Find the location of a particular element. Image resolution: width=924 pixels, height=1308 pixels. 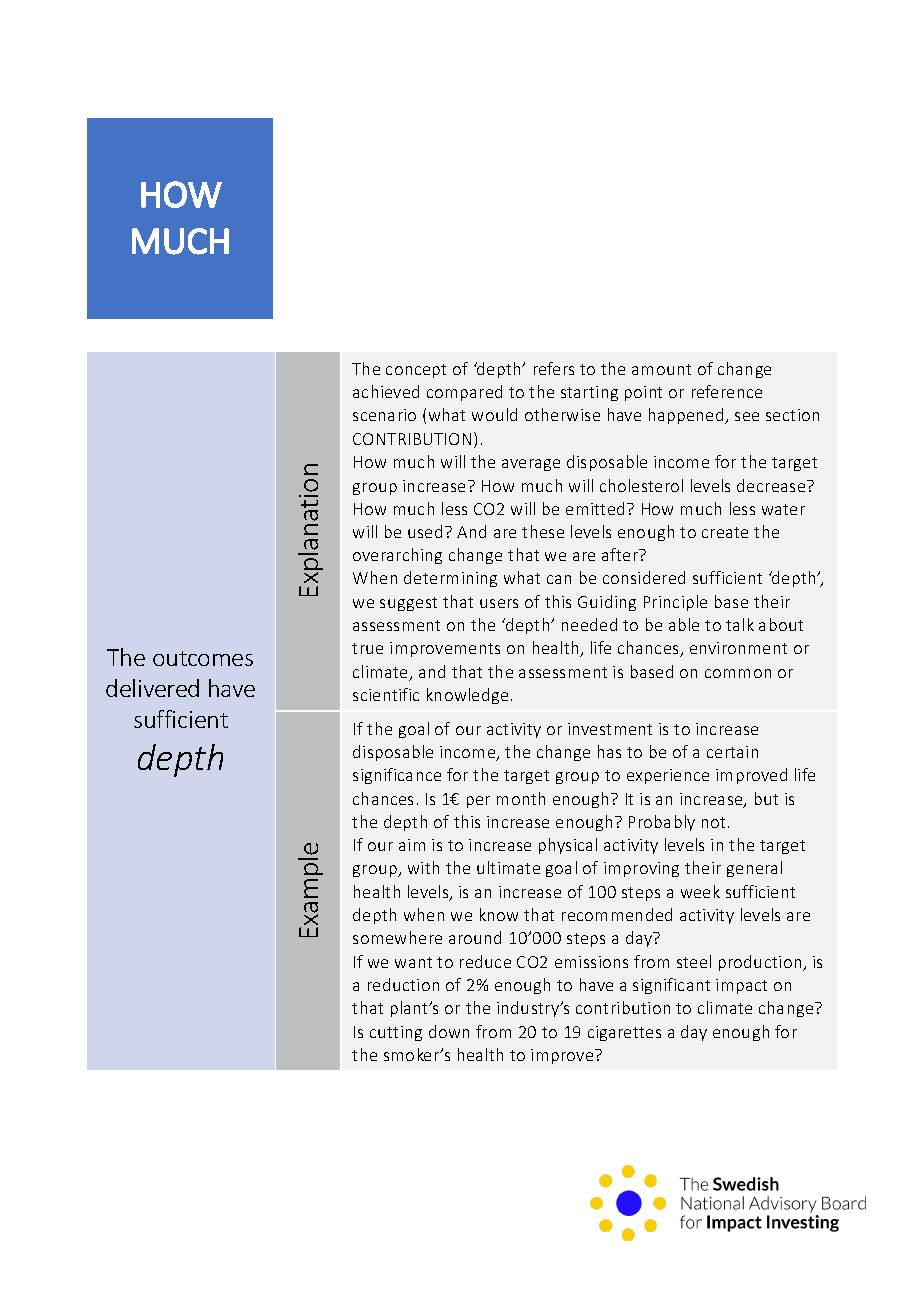

significance is located at coordinates (397, 776).
